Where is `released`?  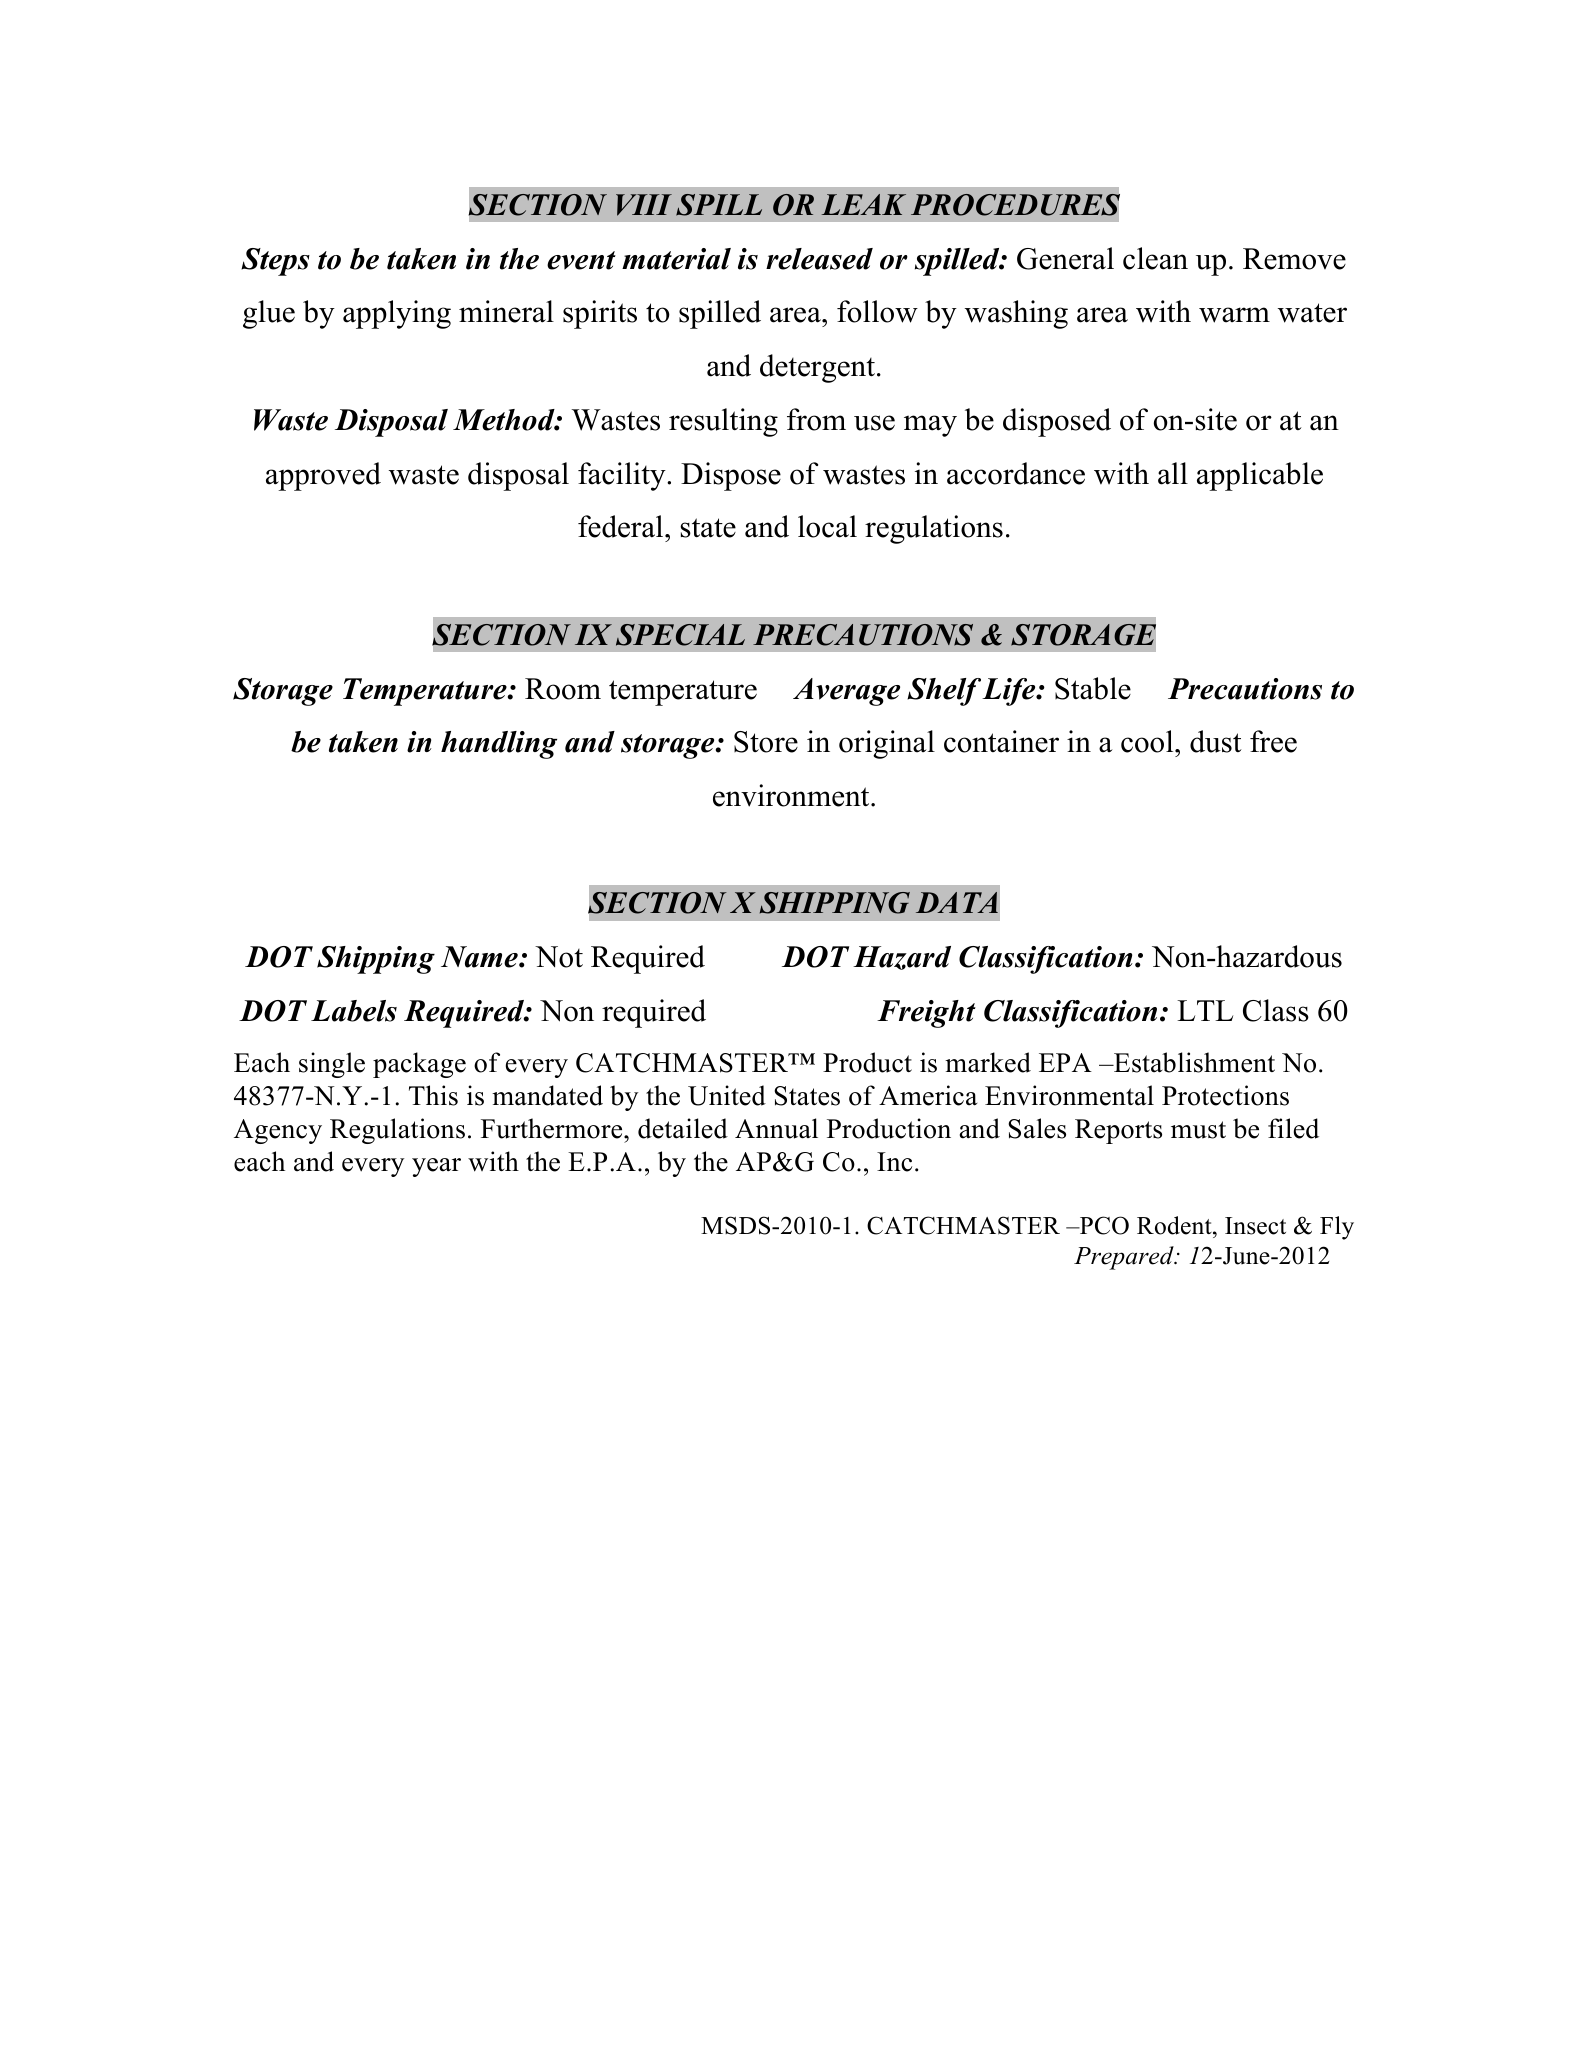
released is located at coordinates (819, 259).
